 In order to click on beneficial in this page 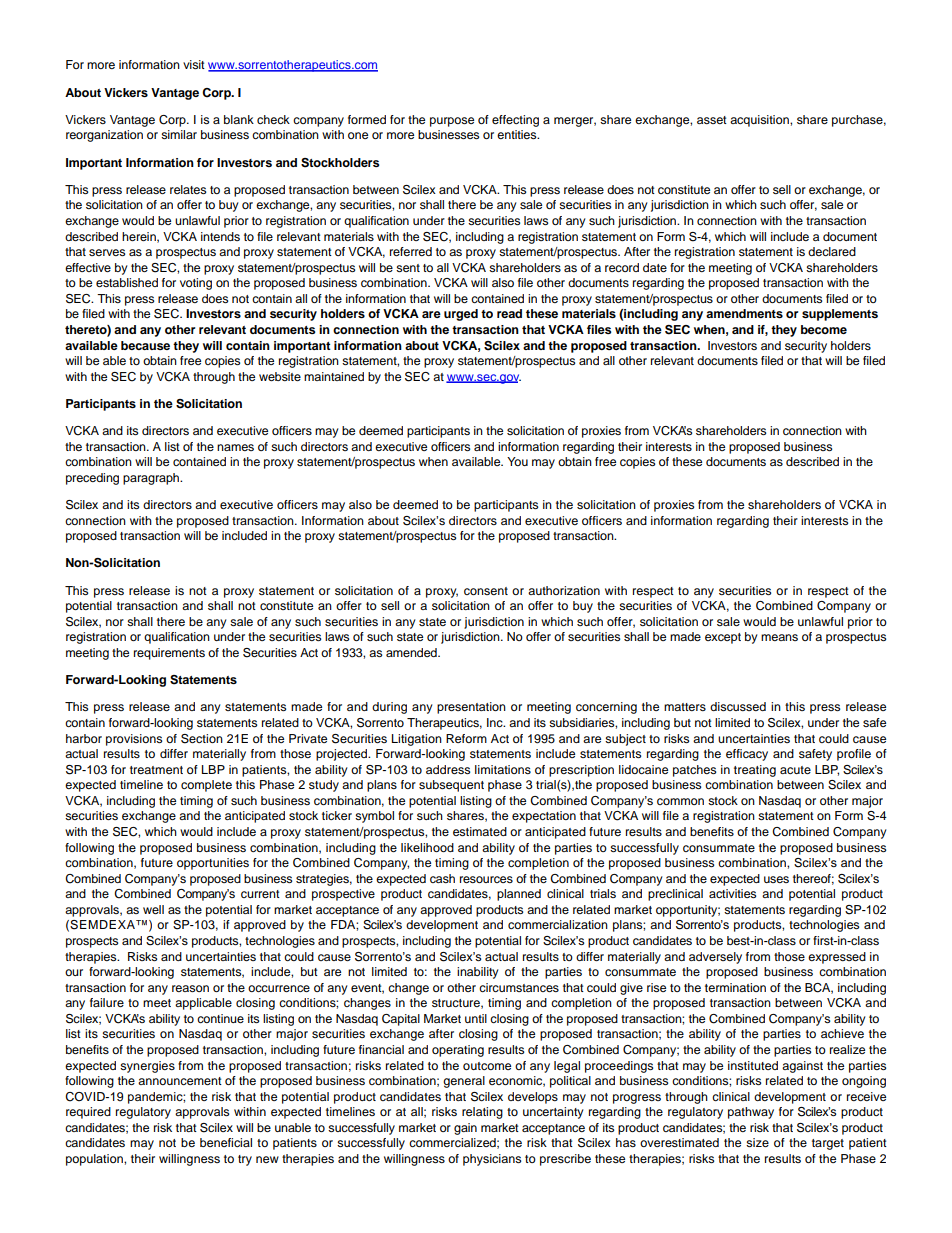, I will do `click(226, 1142)`.
